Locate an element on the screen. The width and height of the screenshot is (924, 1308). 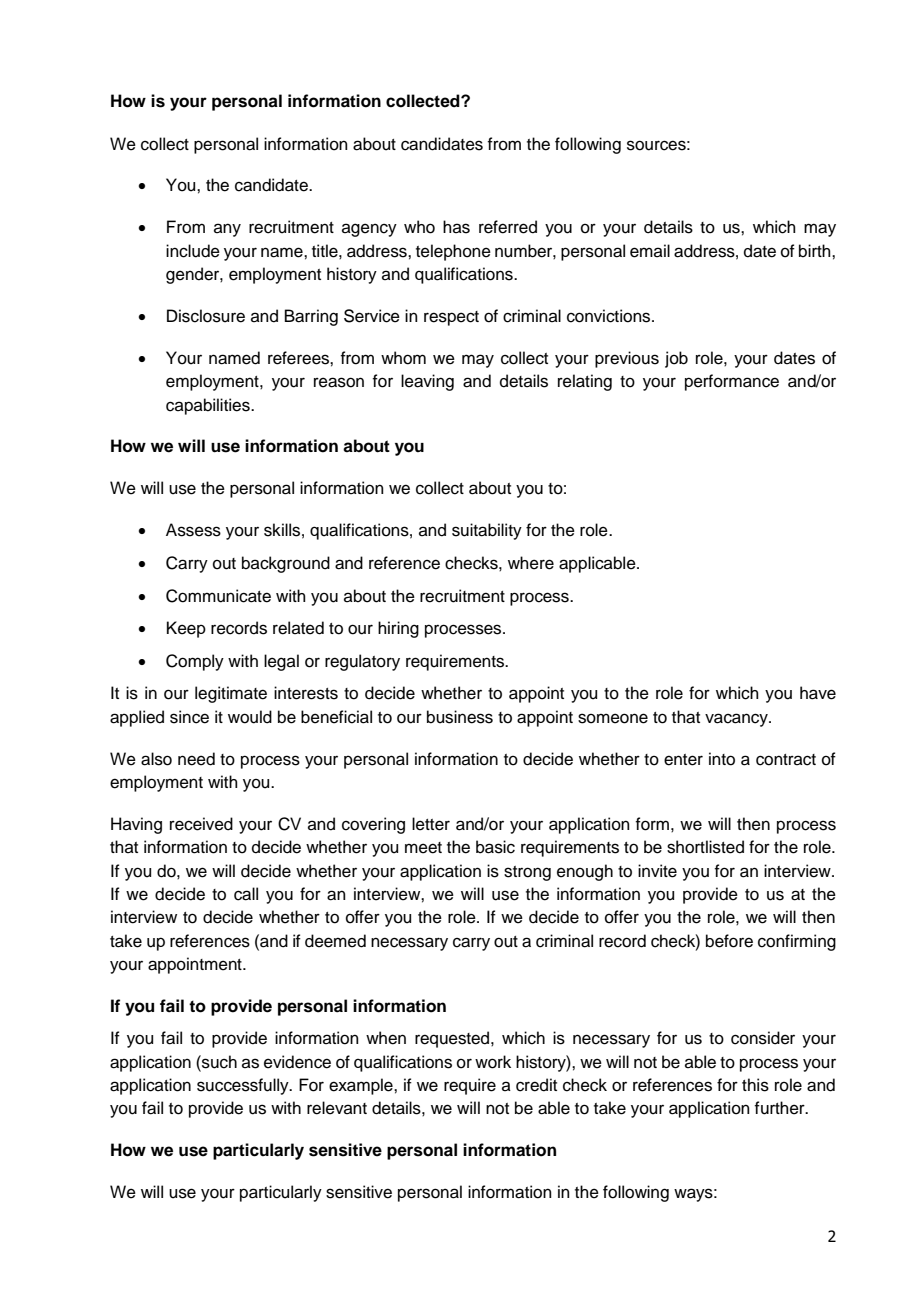
call is located at coordinates (246, 894).
